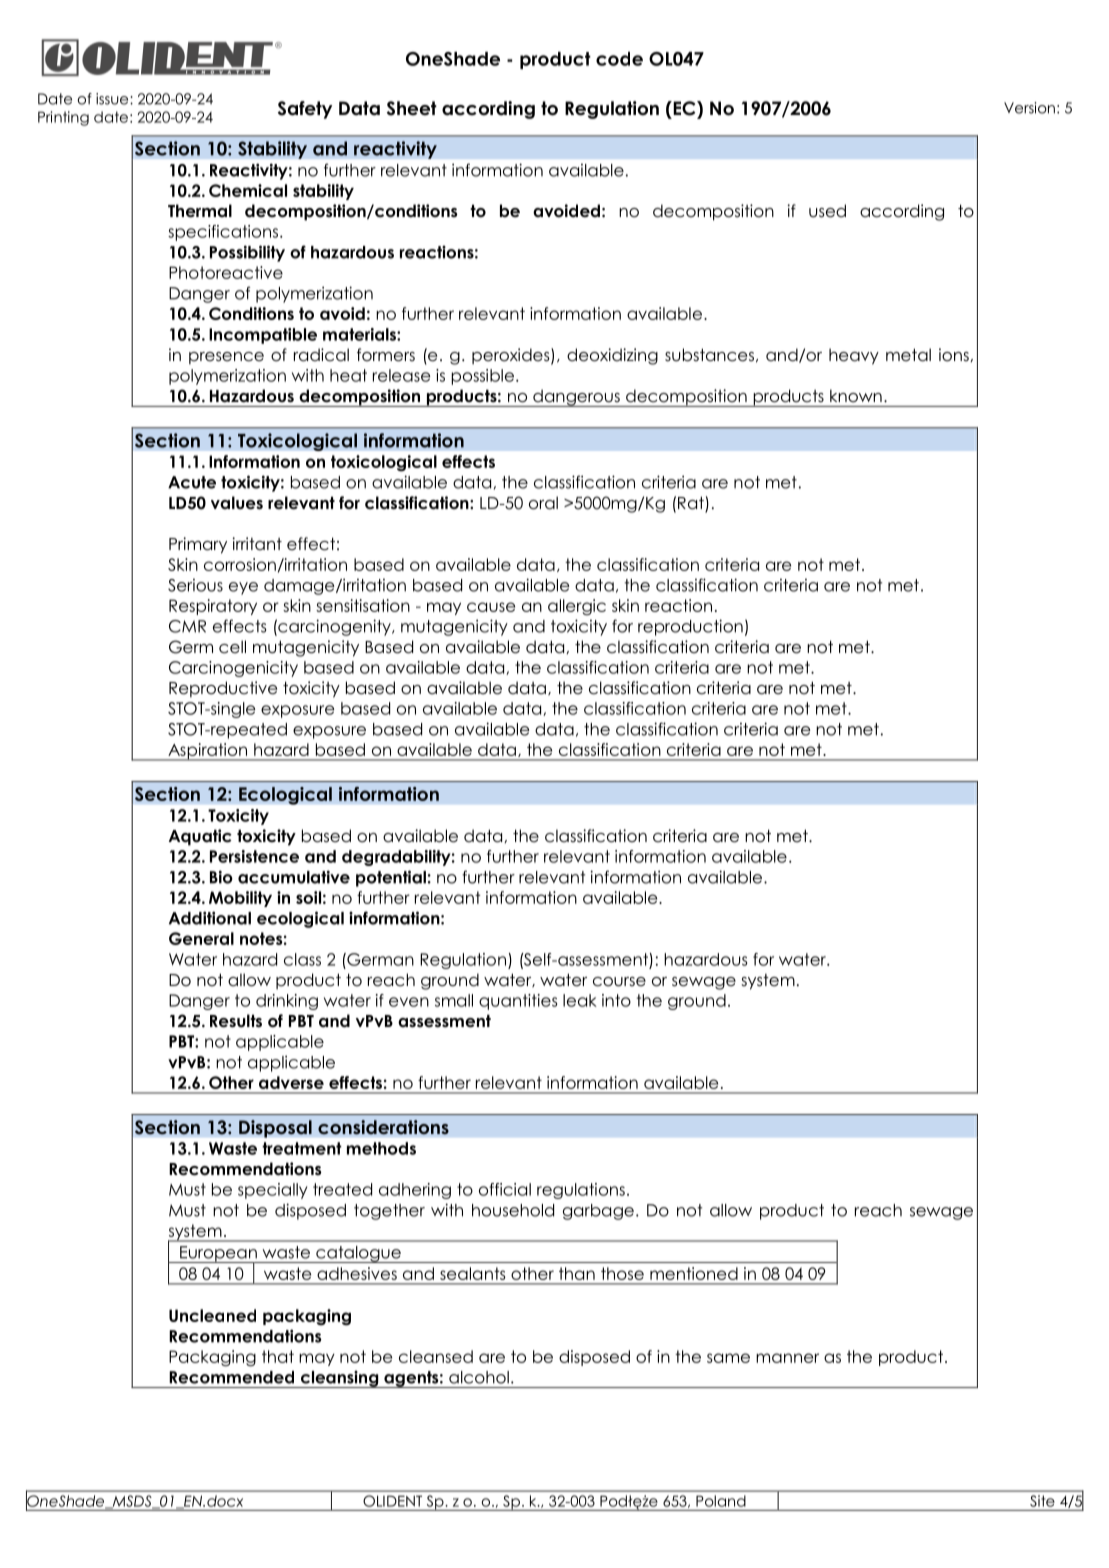 This screenshot has width=1109, height=1568. What do you see at coordinates (113, 99) in the screenshot?
I see `issue` at bounding box center [113, 99].
